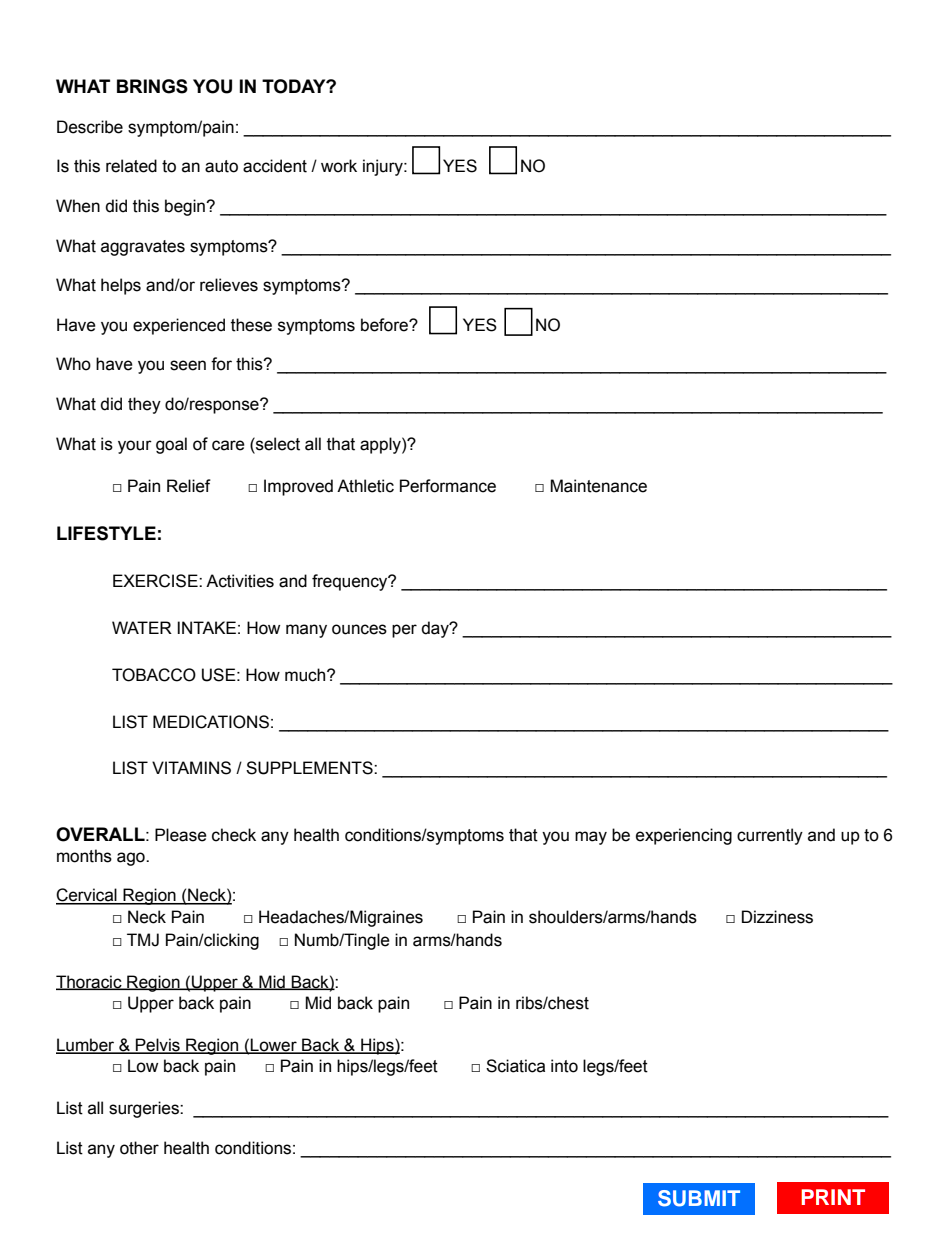  I want to click on Performance, so click(448, 486).
